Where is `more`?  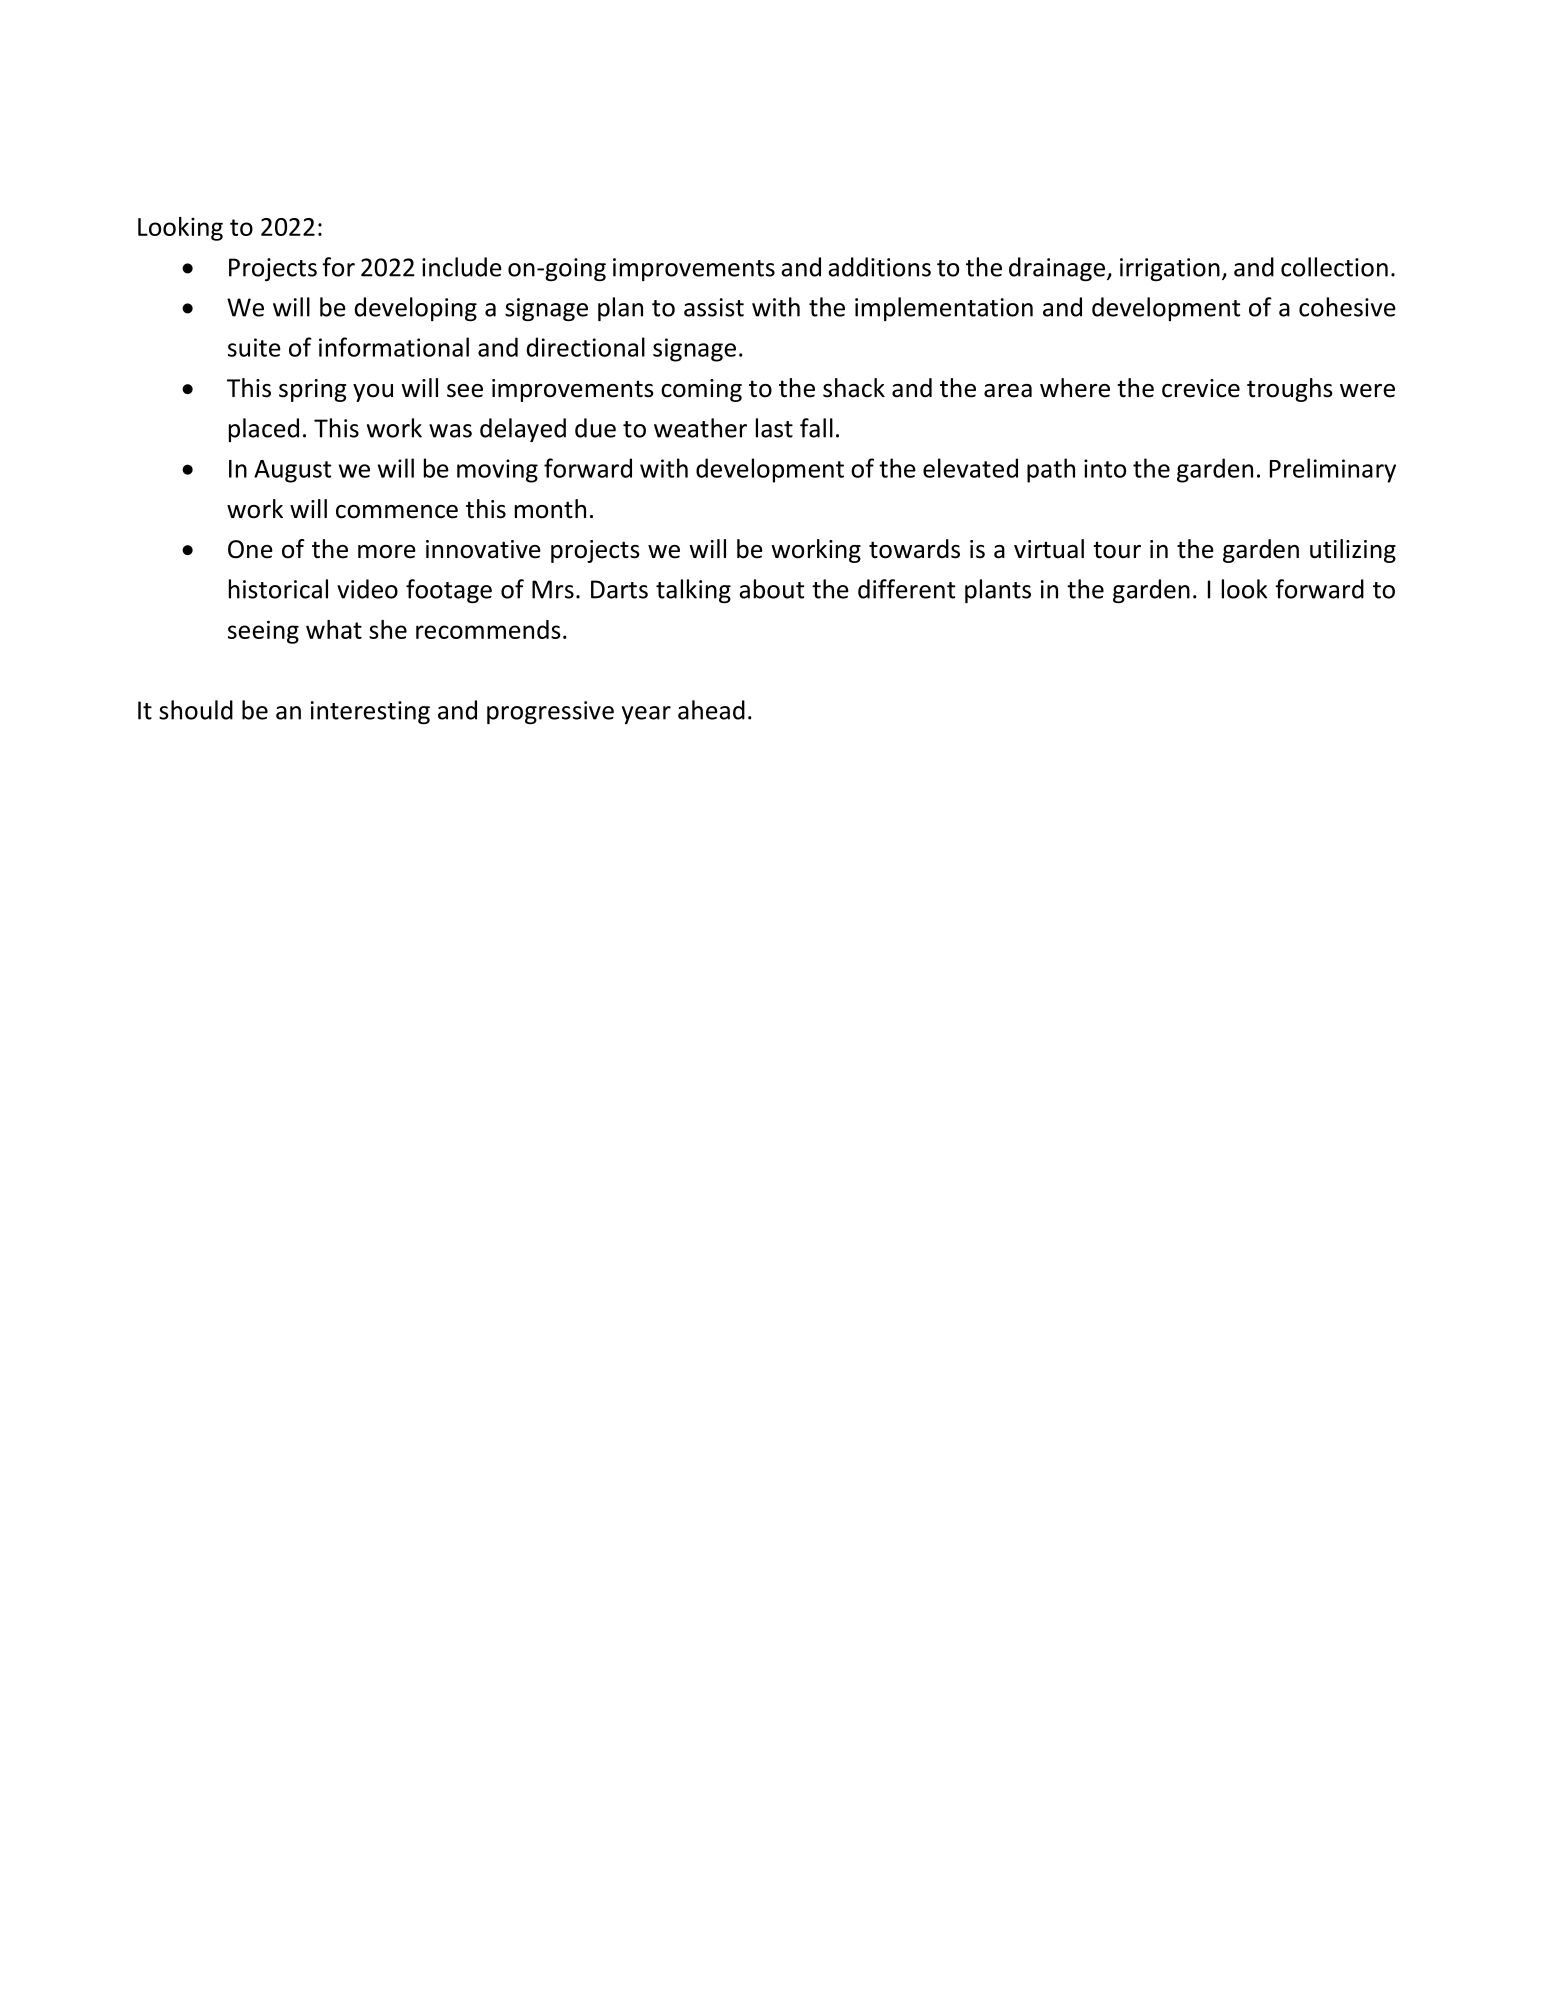
more is located at coordinates (387, 552).
